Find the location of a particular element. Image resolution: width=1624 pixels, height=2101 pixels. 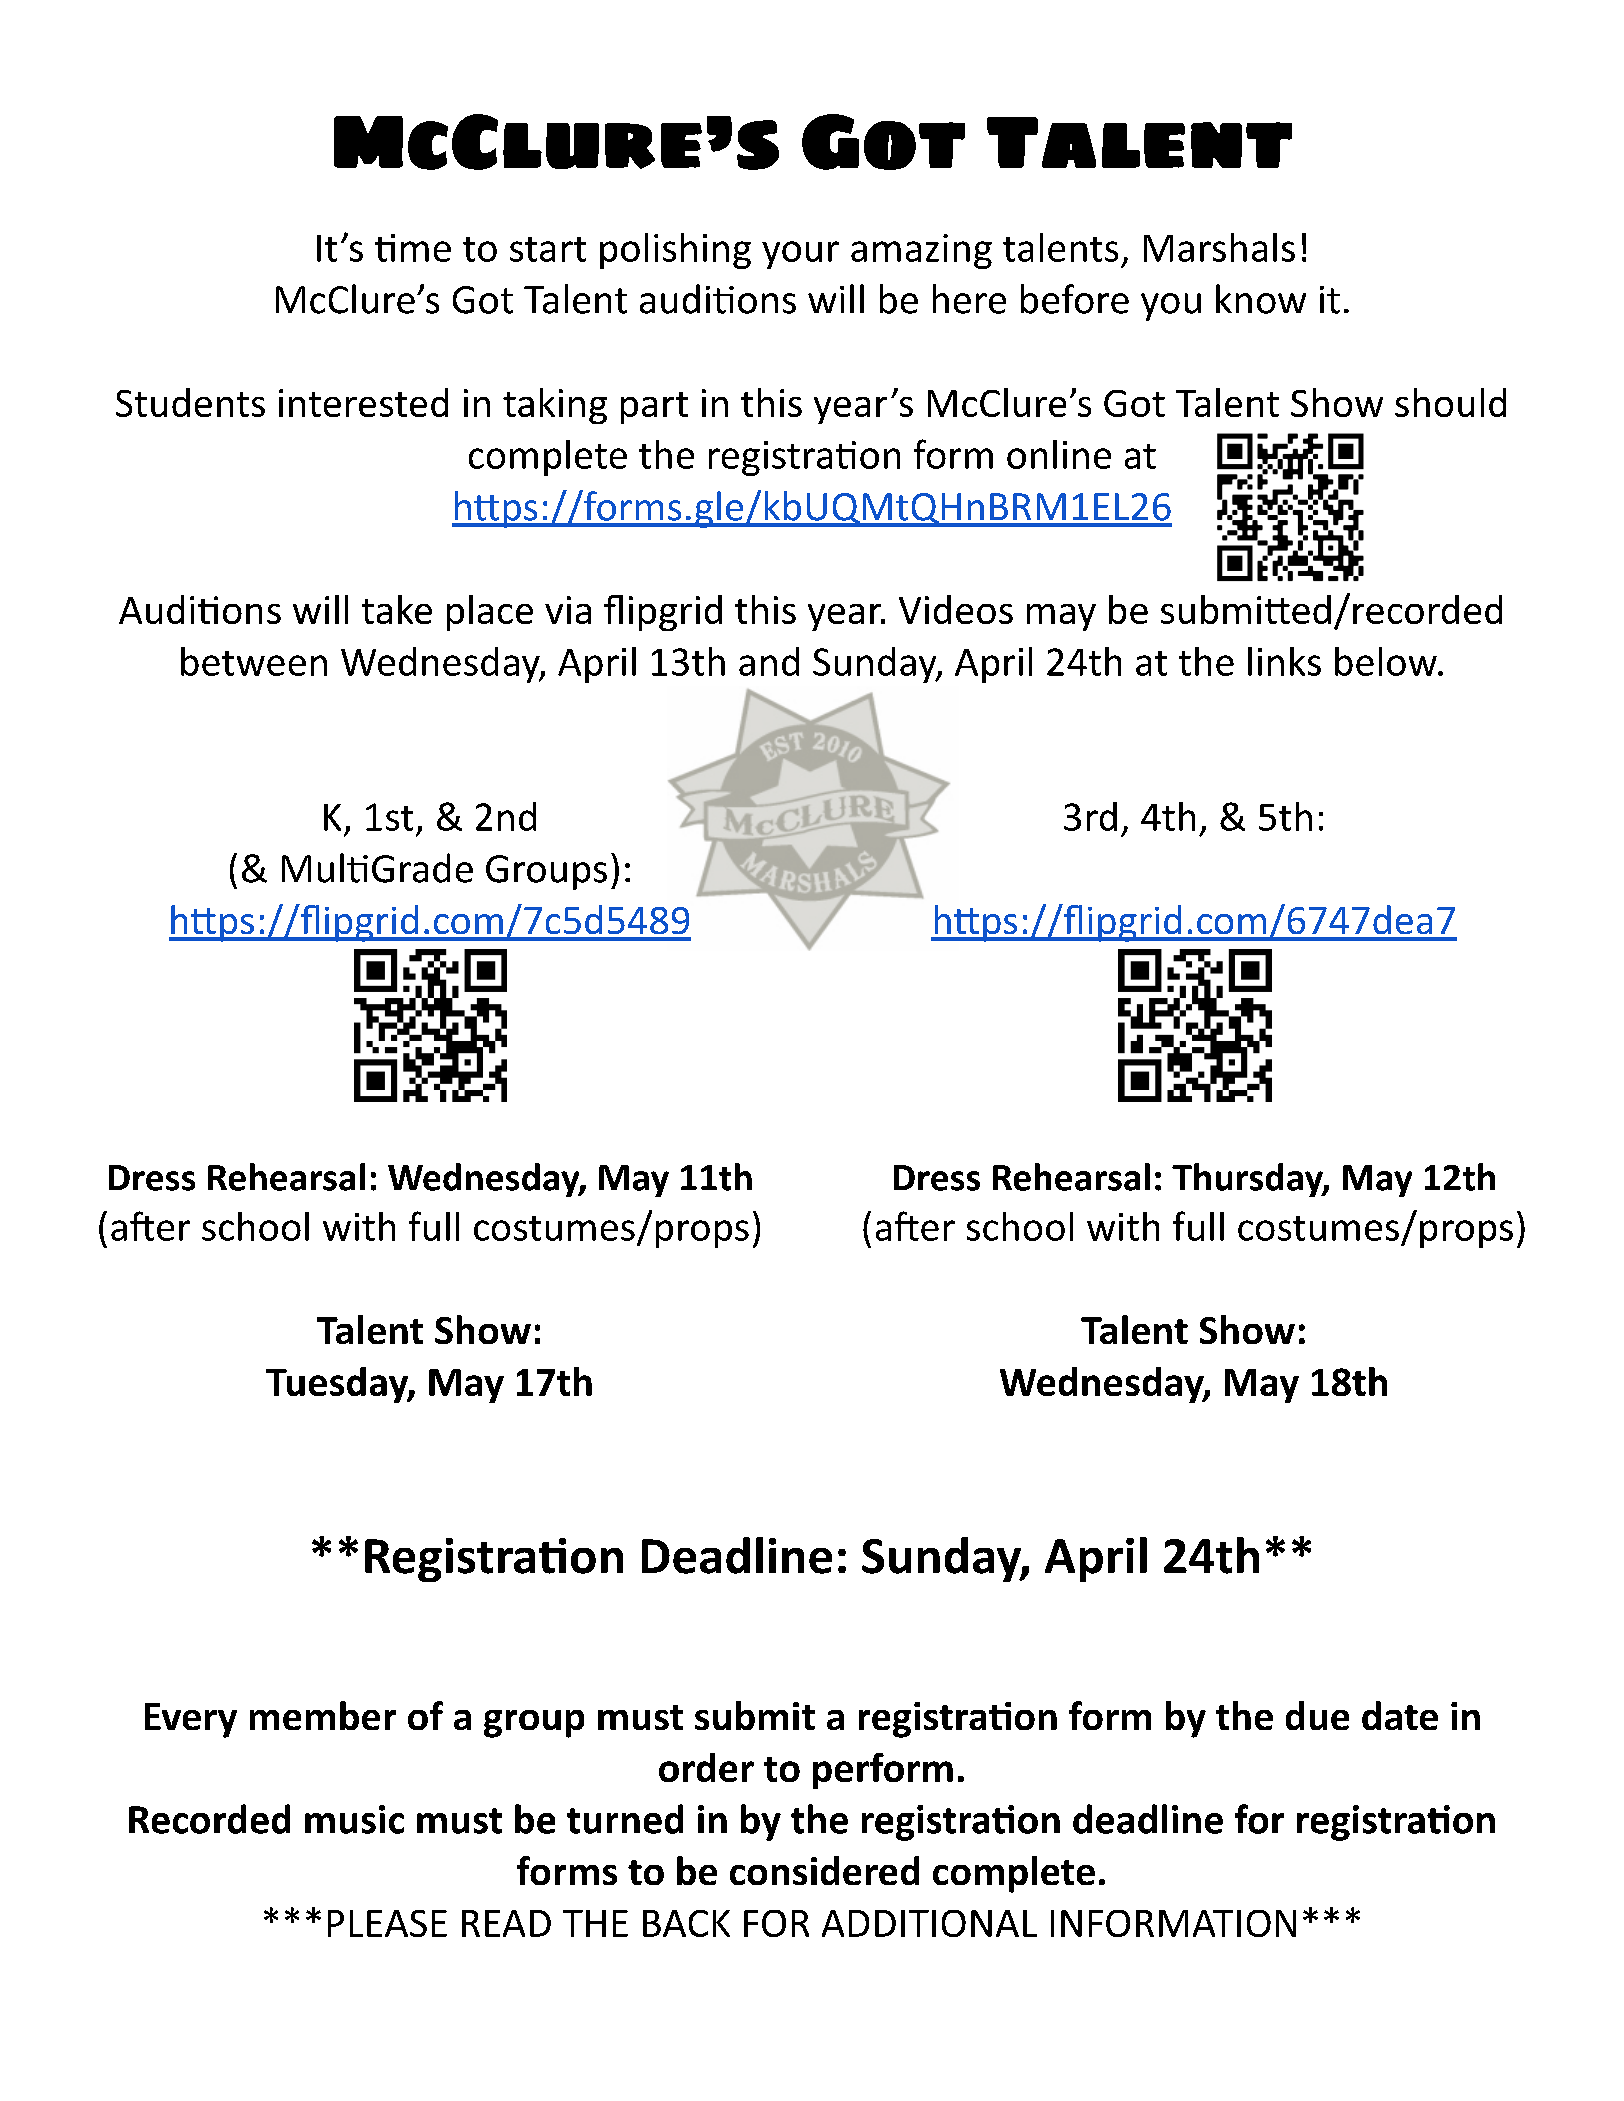

due is located at coordinates (1317, 1715).
